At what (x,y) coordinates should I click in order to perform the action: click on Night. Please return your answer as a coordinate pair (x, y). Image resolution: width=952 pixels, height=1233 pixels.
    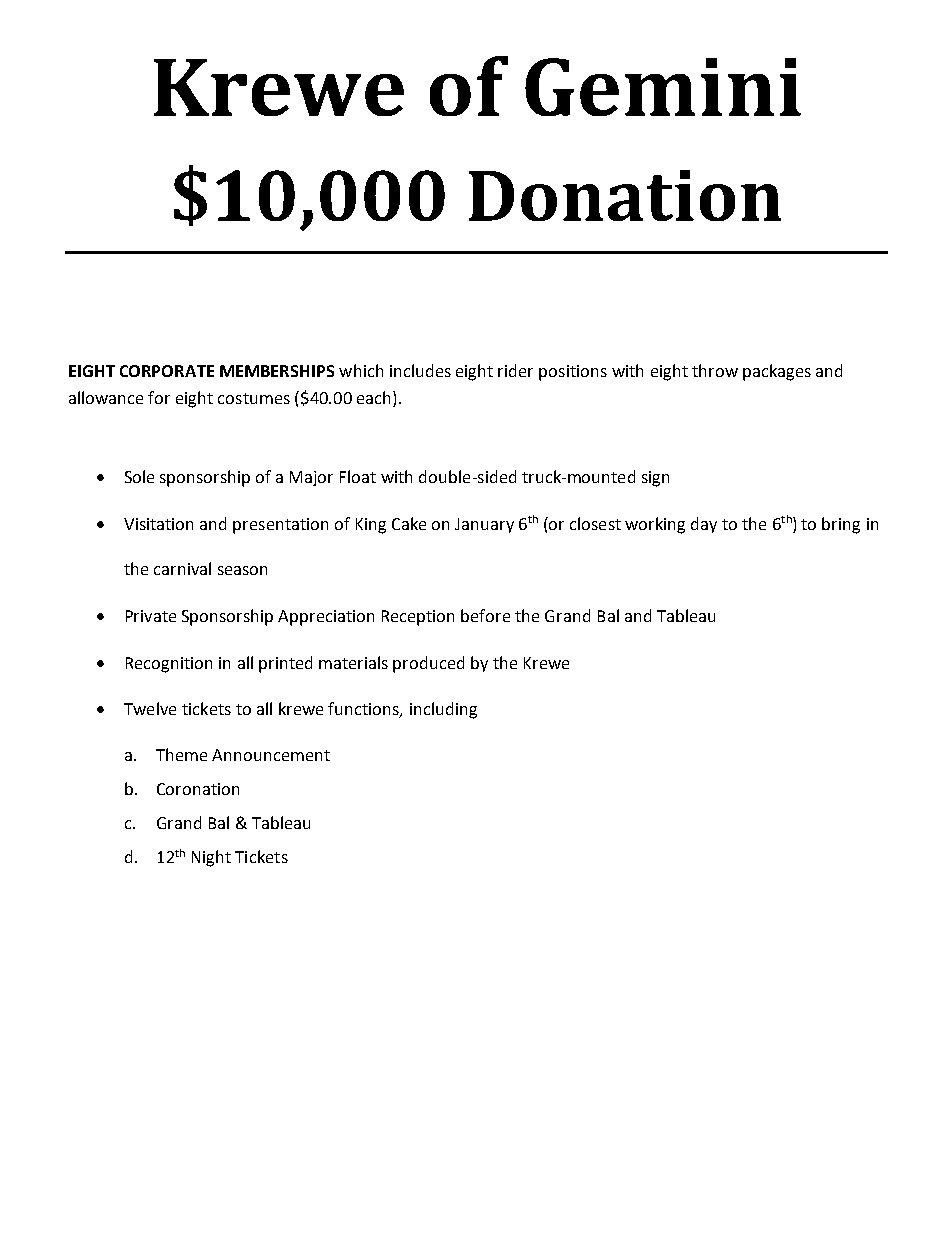
    Looking at the image, I should click on (211, 858).
